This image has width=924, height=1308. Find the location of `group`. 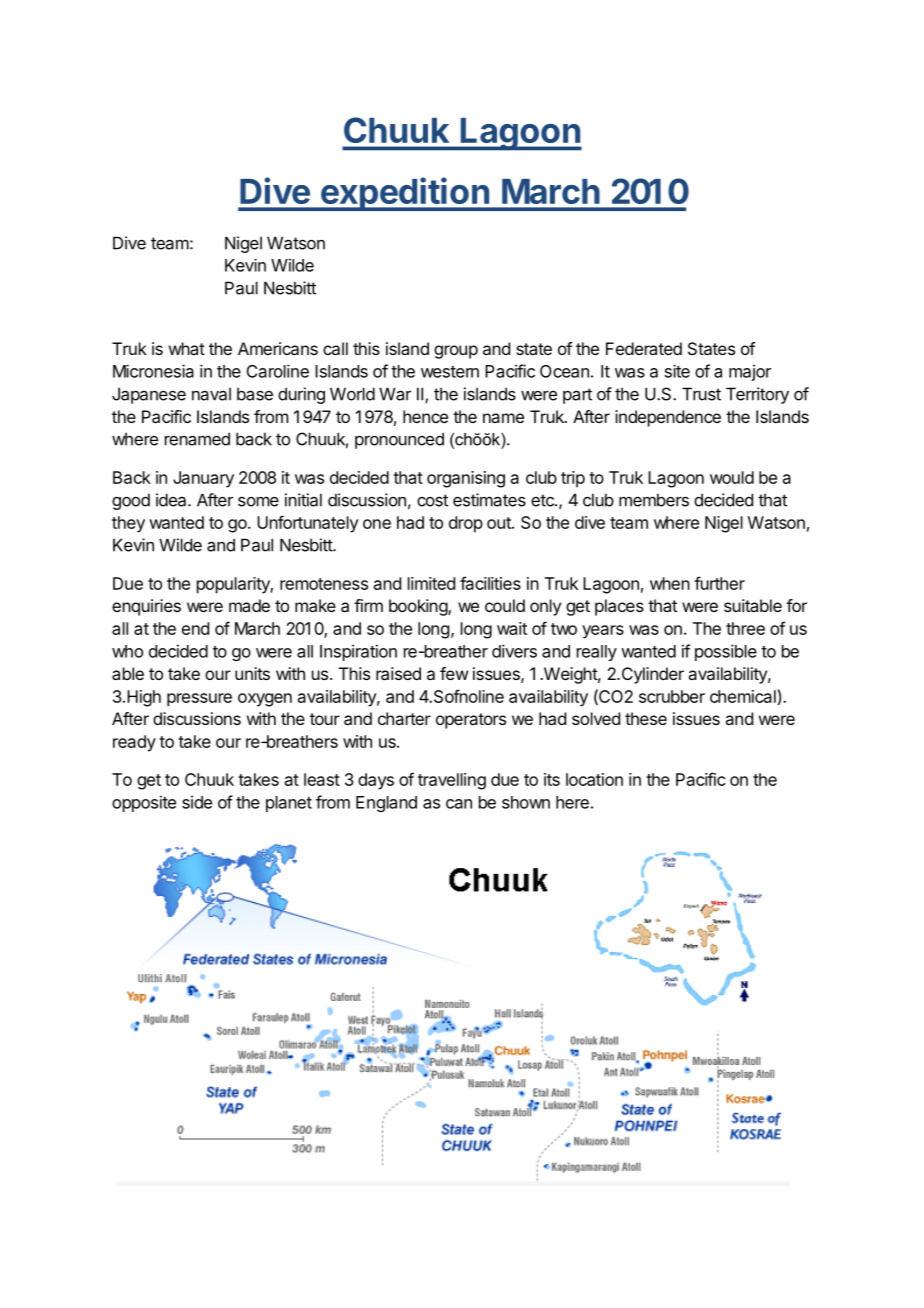

group is located at coordinates (456, 352).
